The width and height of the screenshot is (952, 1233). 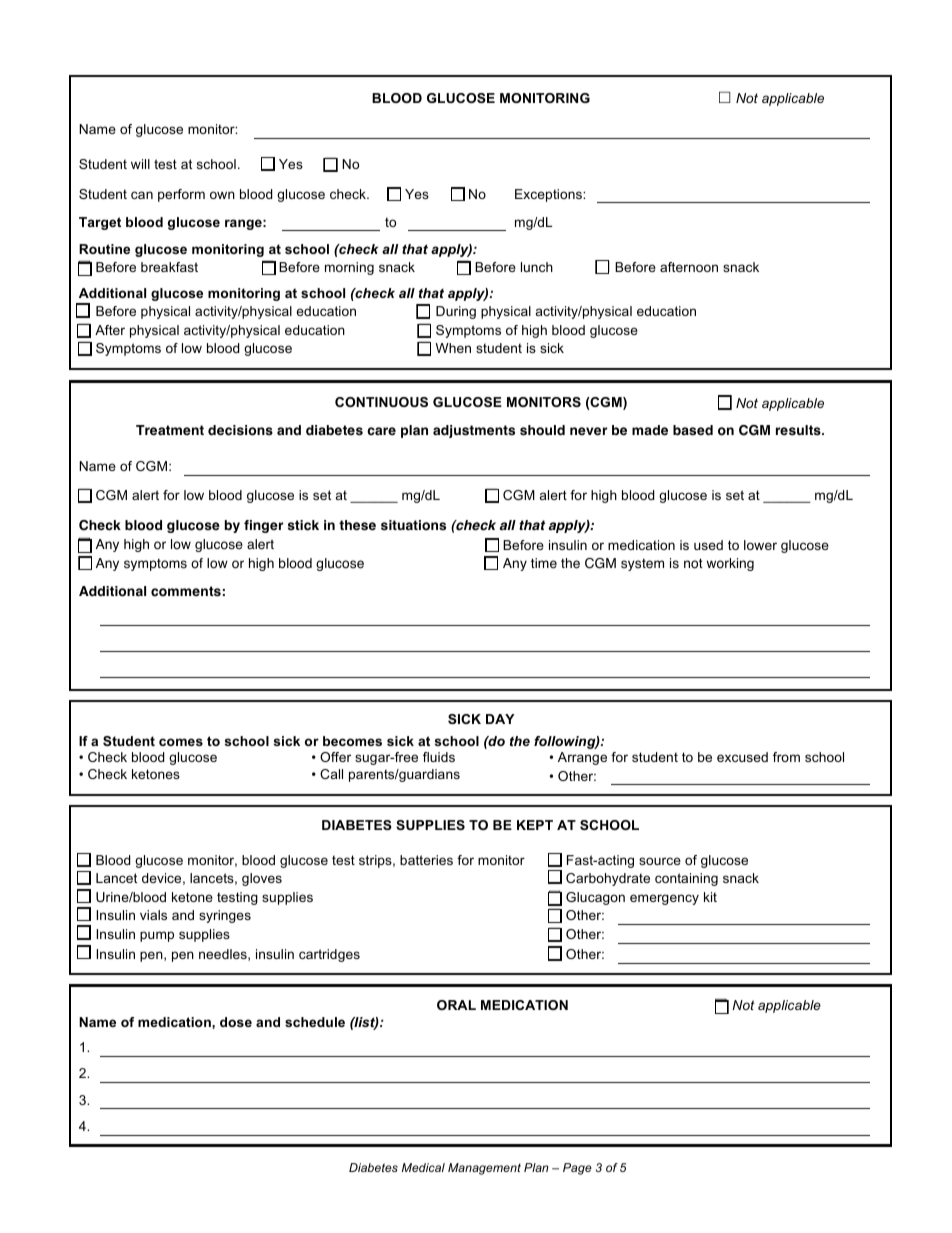 I want to click on based, so click(x=693, y=430).
